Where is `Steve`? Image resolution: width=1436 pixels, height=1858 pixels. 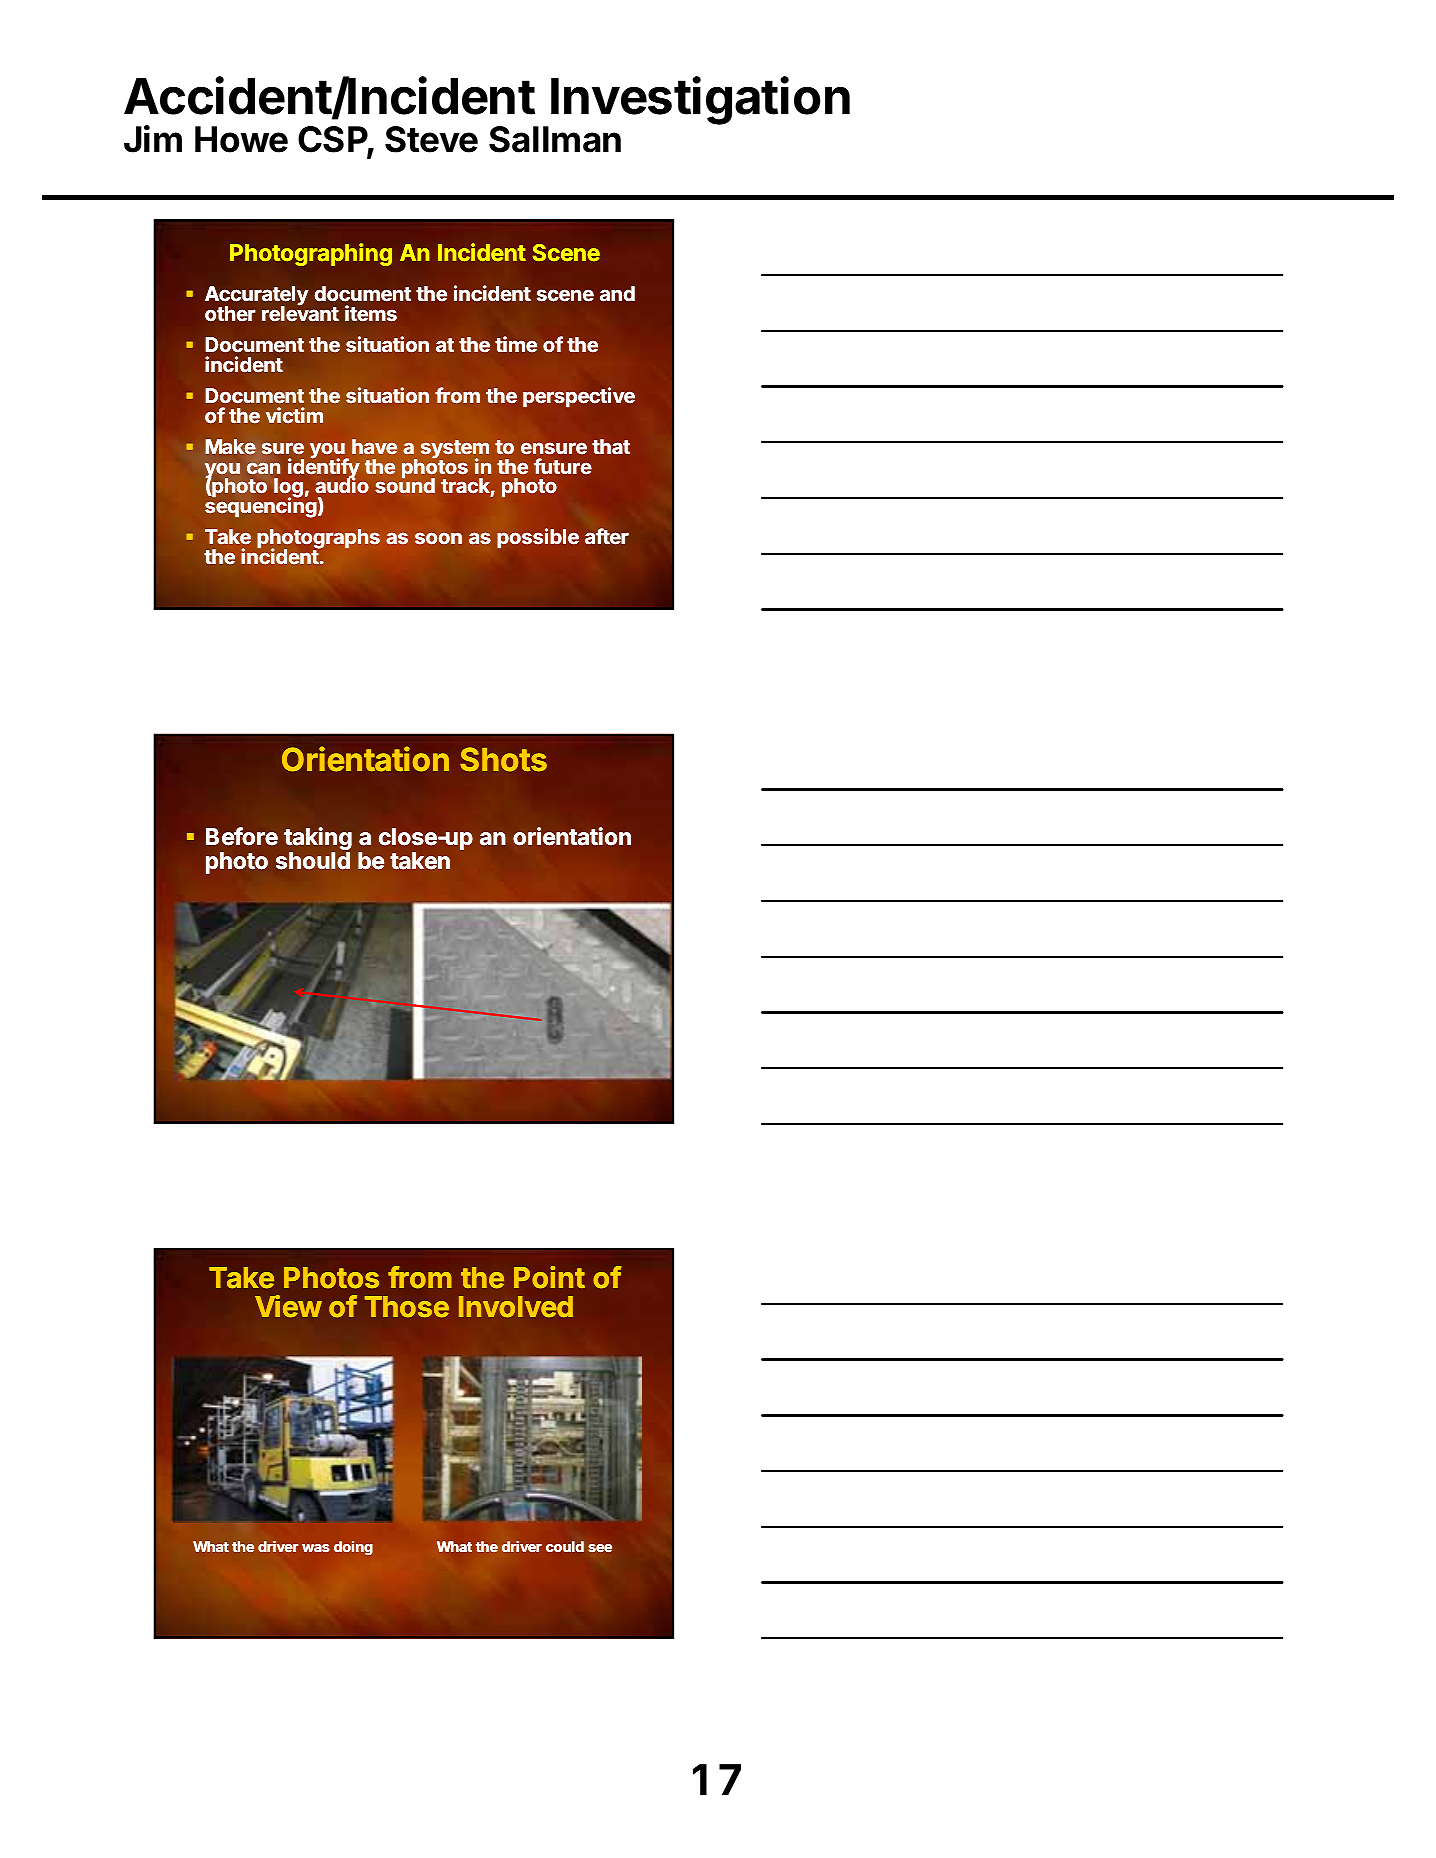 Steve is located at coordinates (431, 139).
